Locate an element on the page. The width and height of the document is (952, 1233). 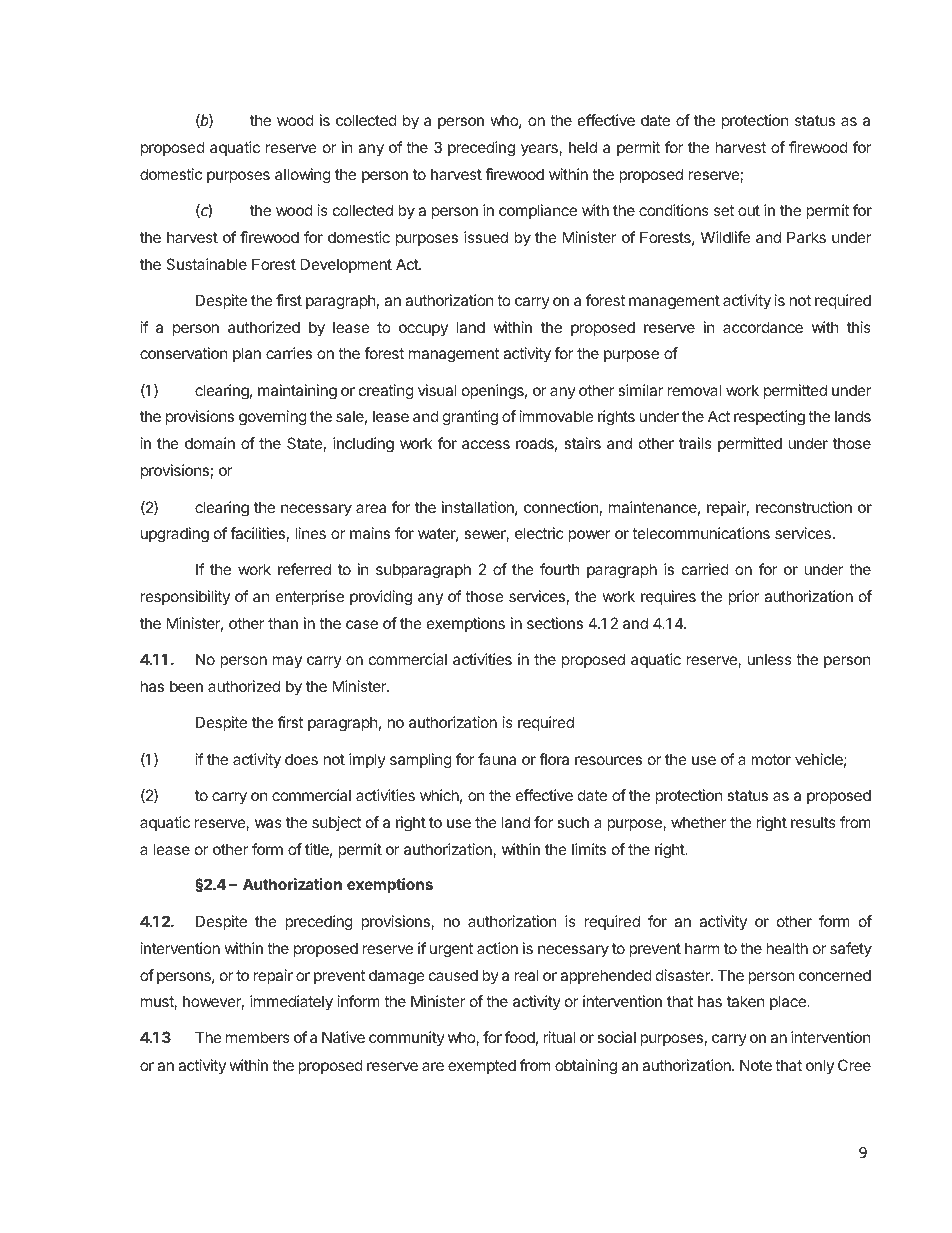
ritual is located at coordinates (559, 1037).
